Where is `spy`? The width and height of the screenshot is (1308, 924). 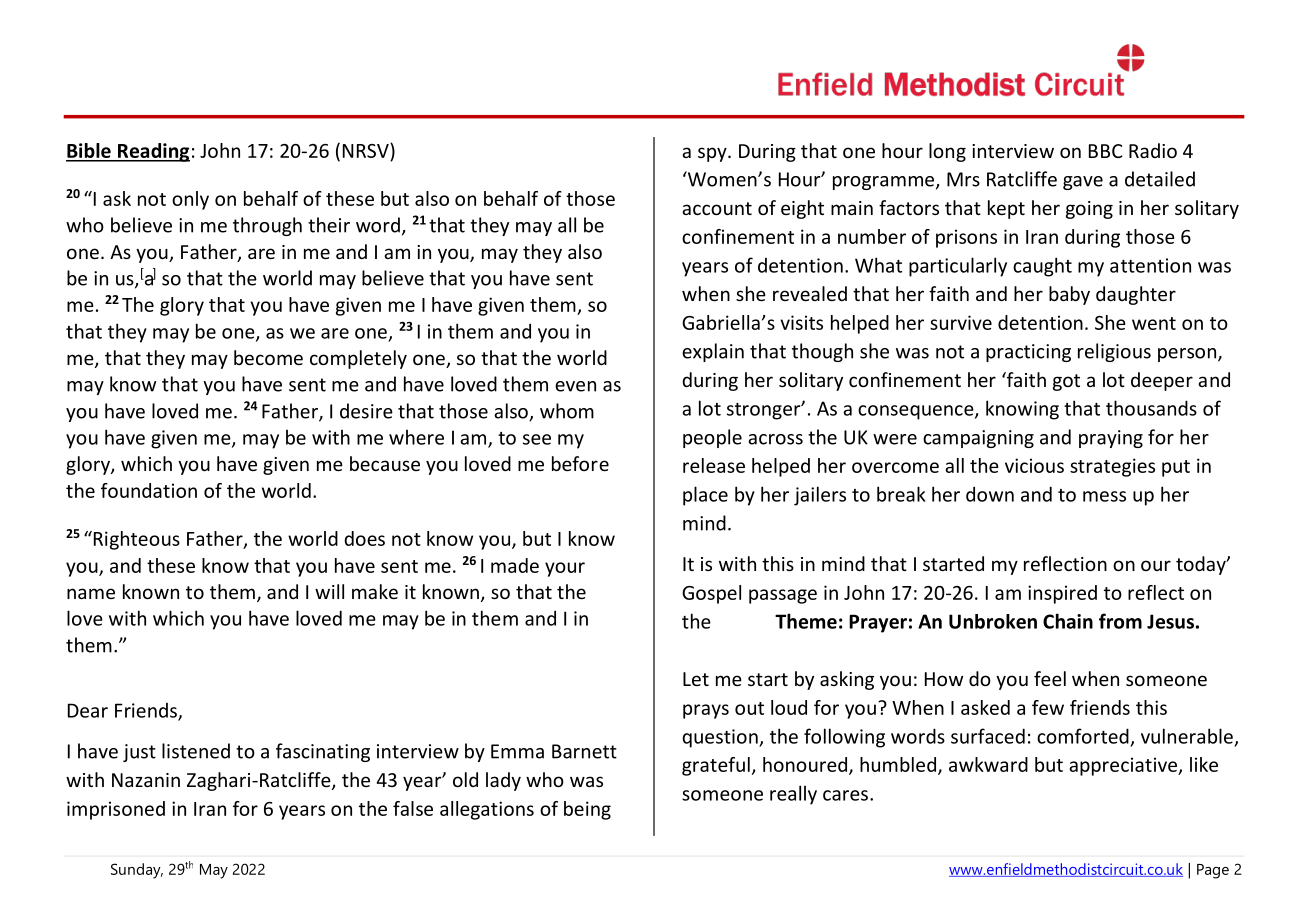
spy is located at coordinates (713, 154).
